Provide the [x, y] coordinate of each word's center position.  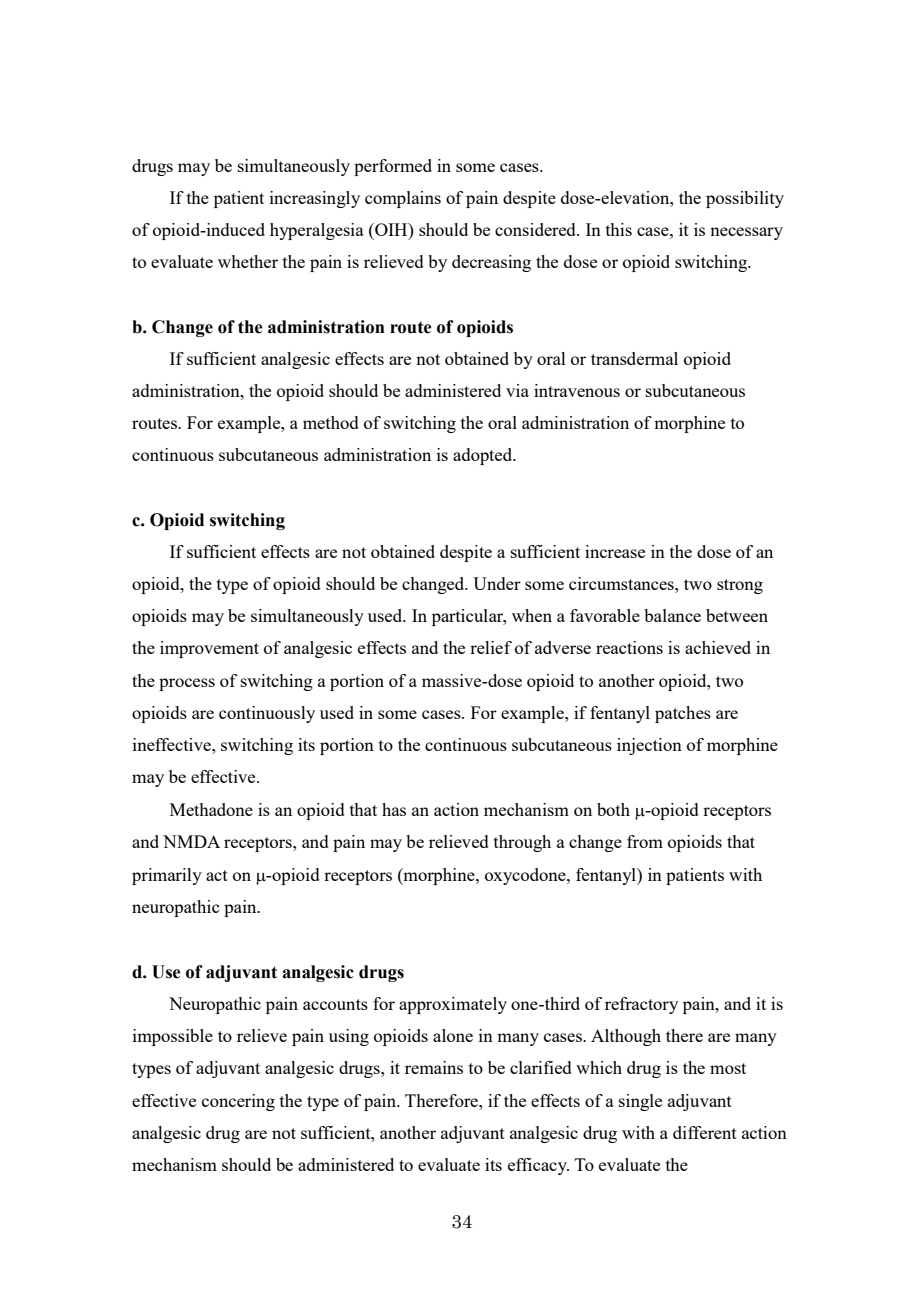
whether [248, 261]
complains [403, 199]
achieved [718, 647]
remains [434, 1067]
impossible [173, 1037]
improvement [209, 649]
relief [491, 647]
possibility [745, 199]
